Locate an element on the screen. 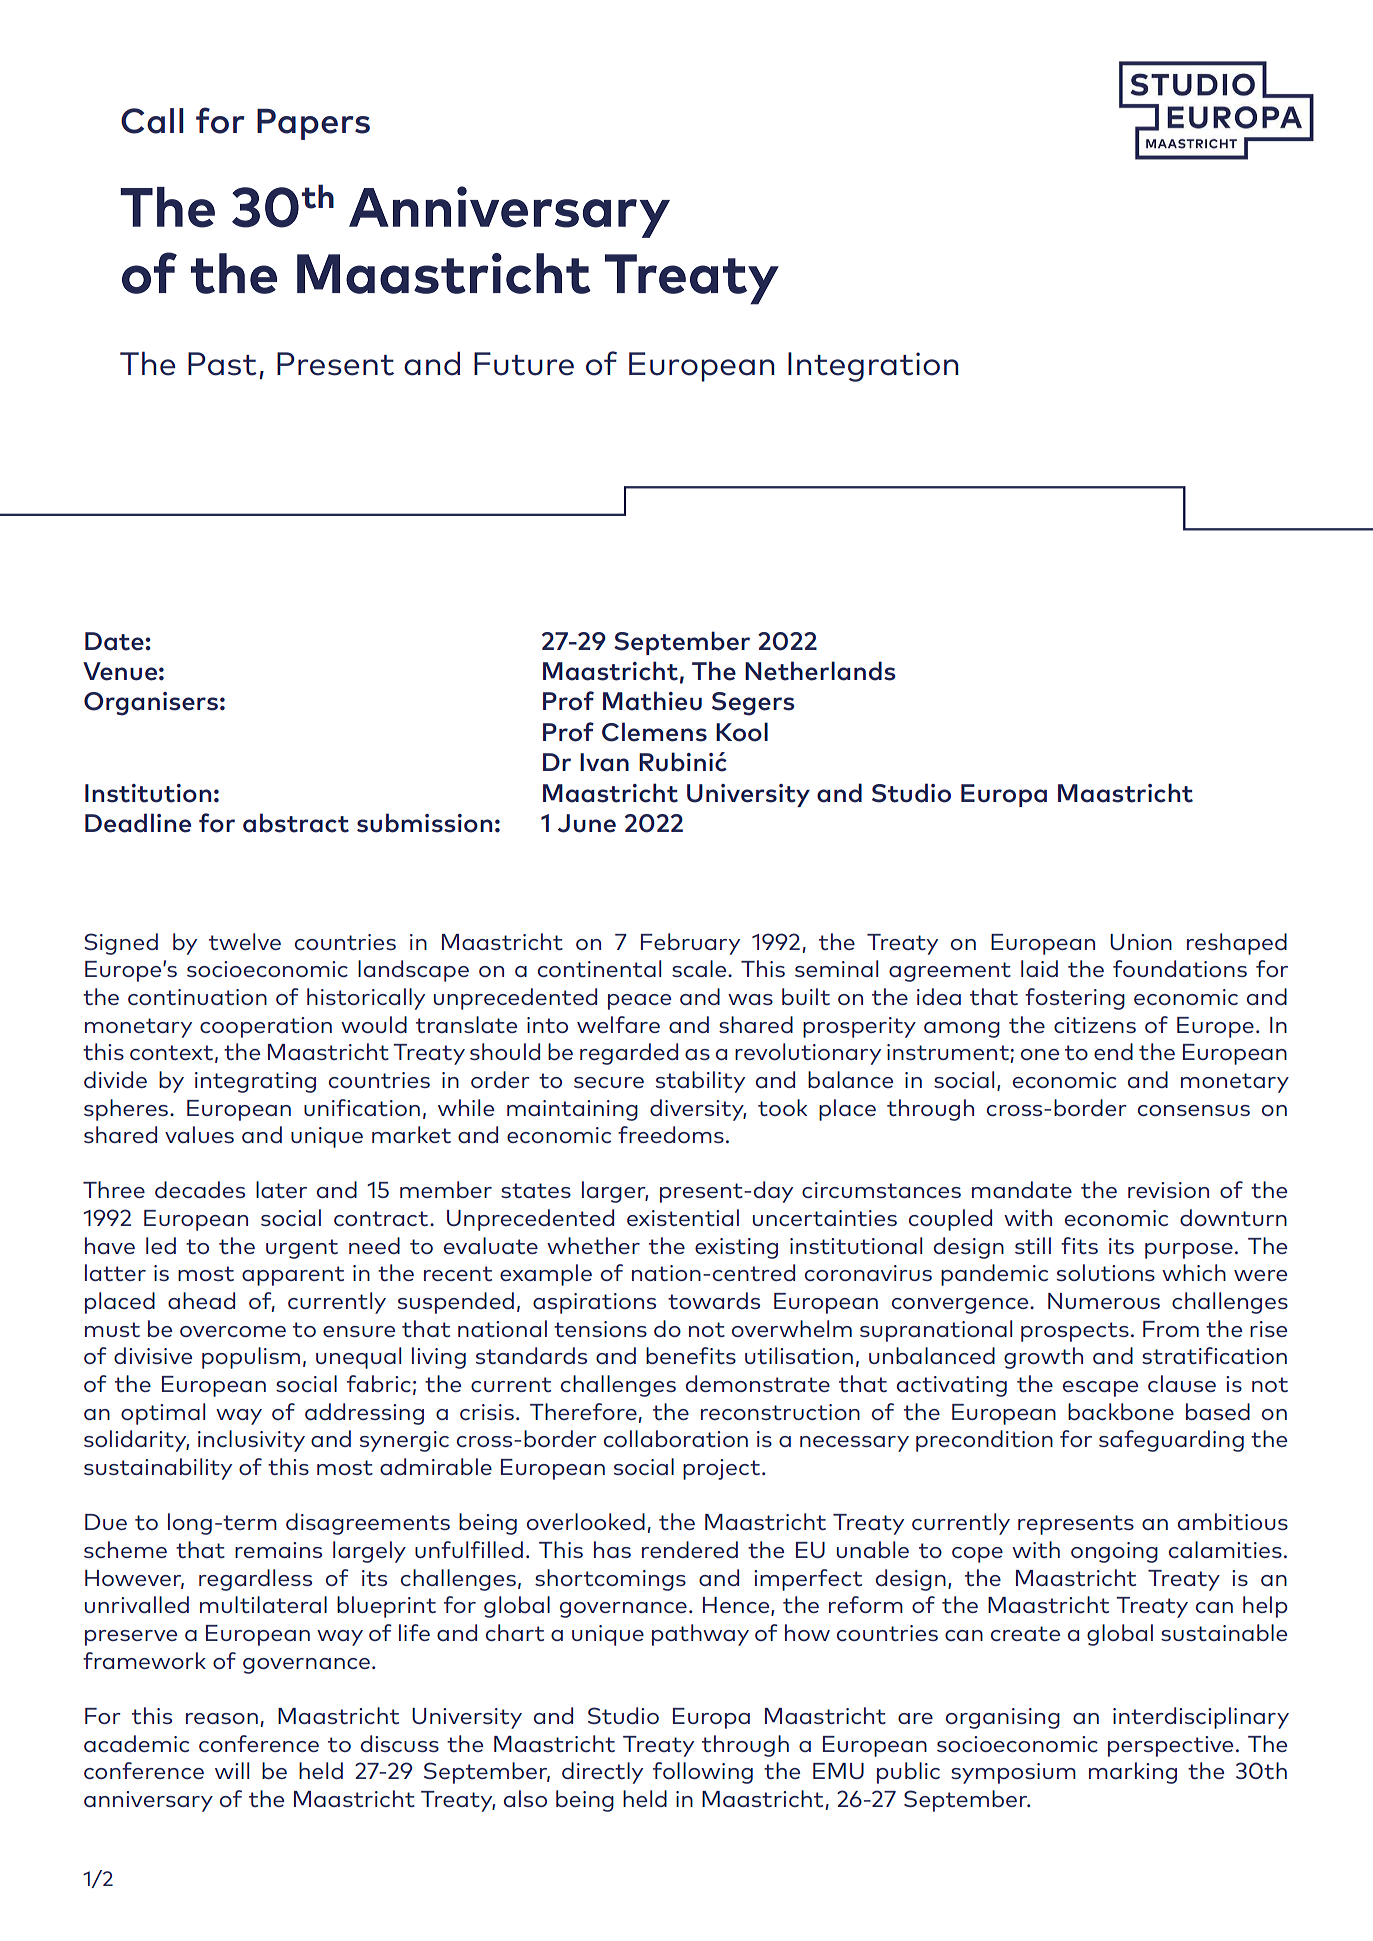 The image size is (1373, 1941). Kool is located at coordinates (742, 732).
